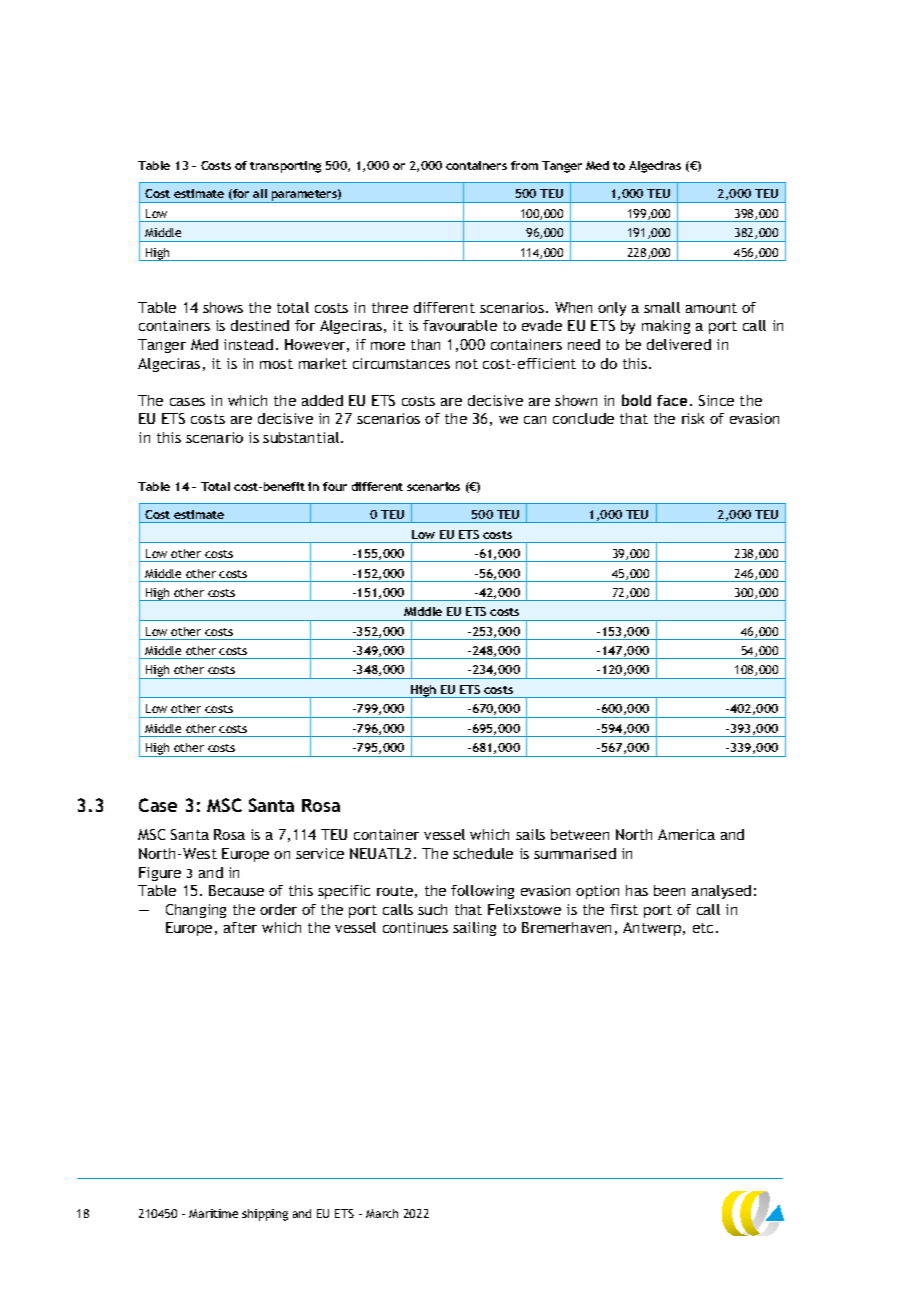 Image resolution: width=924 pixels, height=1308 pixels. I want to click on sails, so click(530, 834).
